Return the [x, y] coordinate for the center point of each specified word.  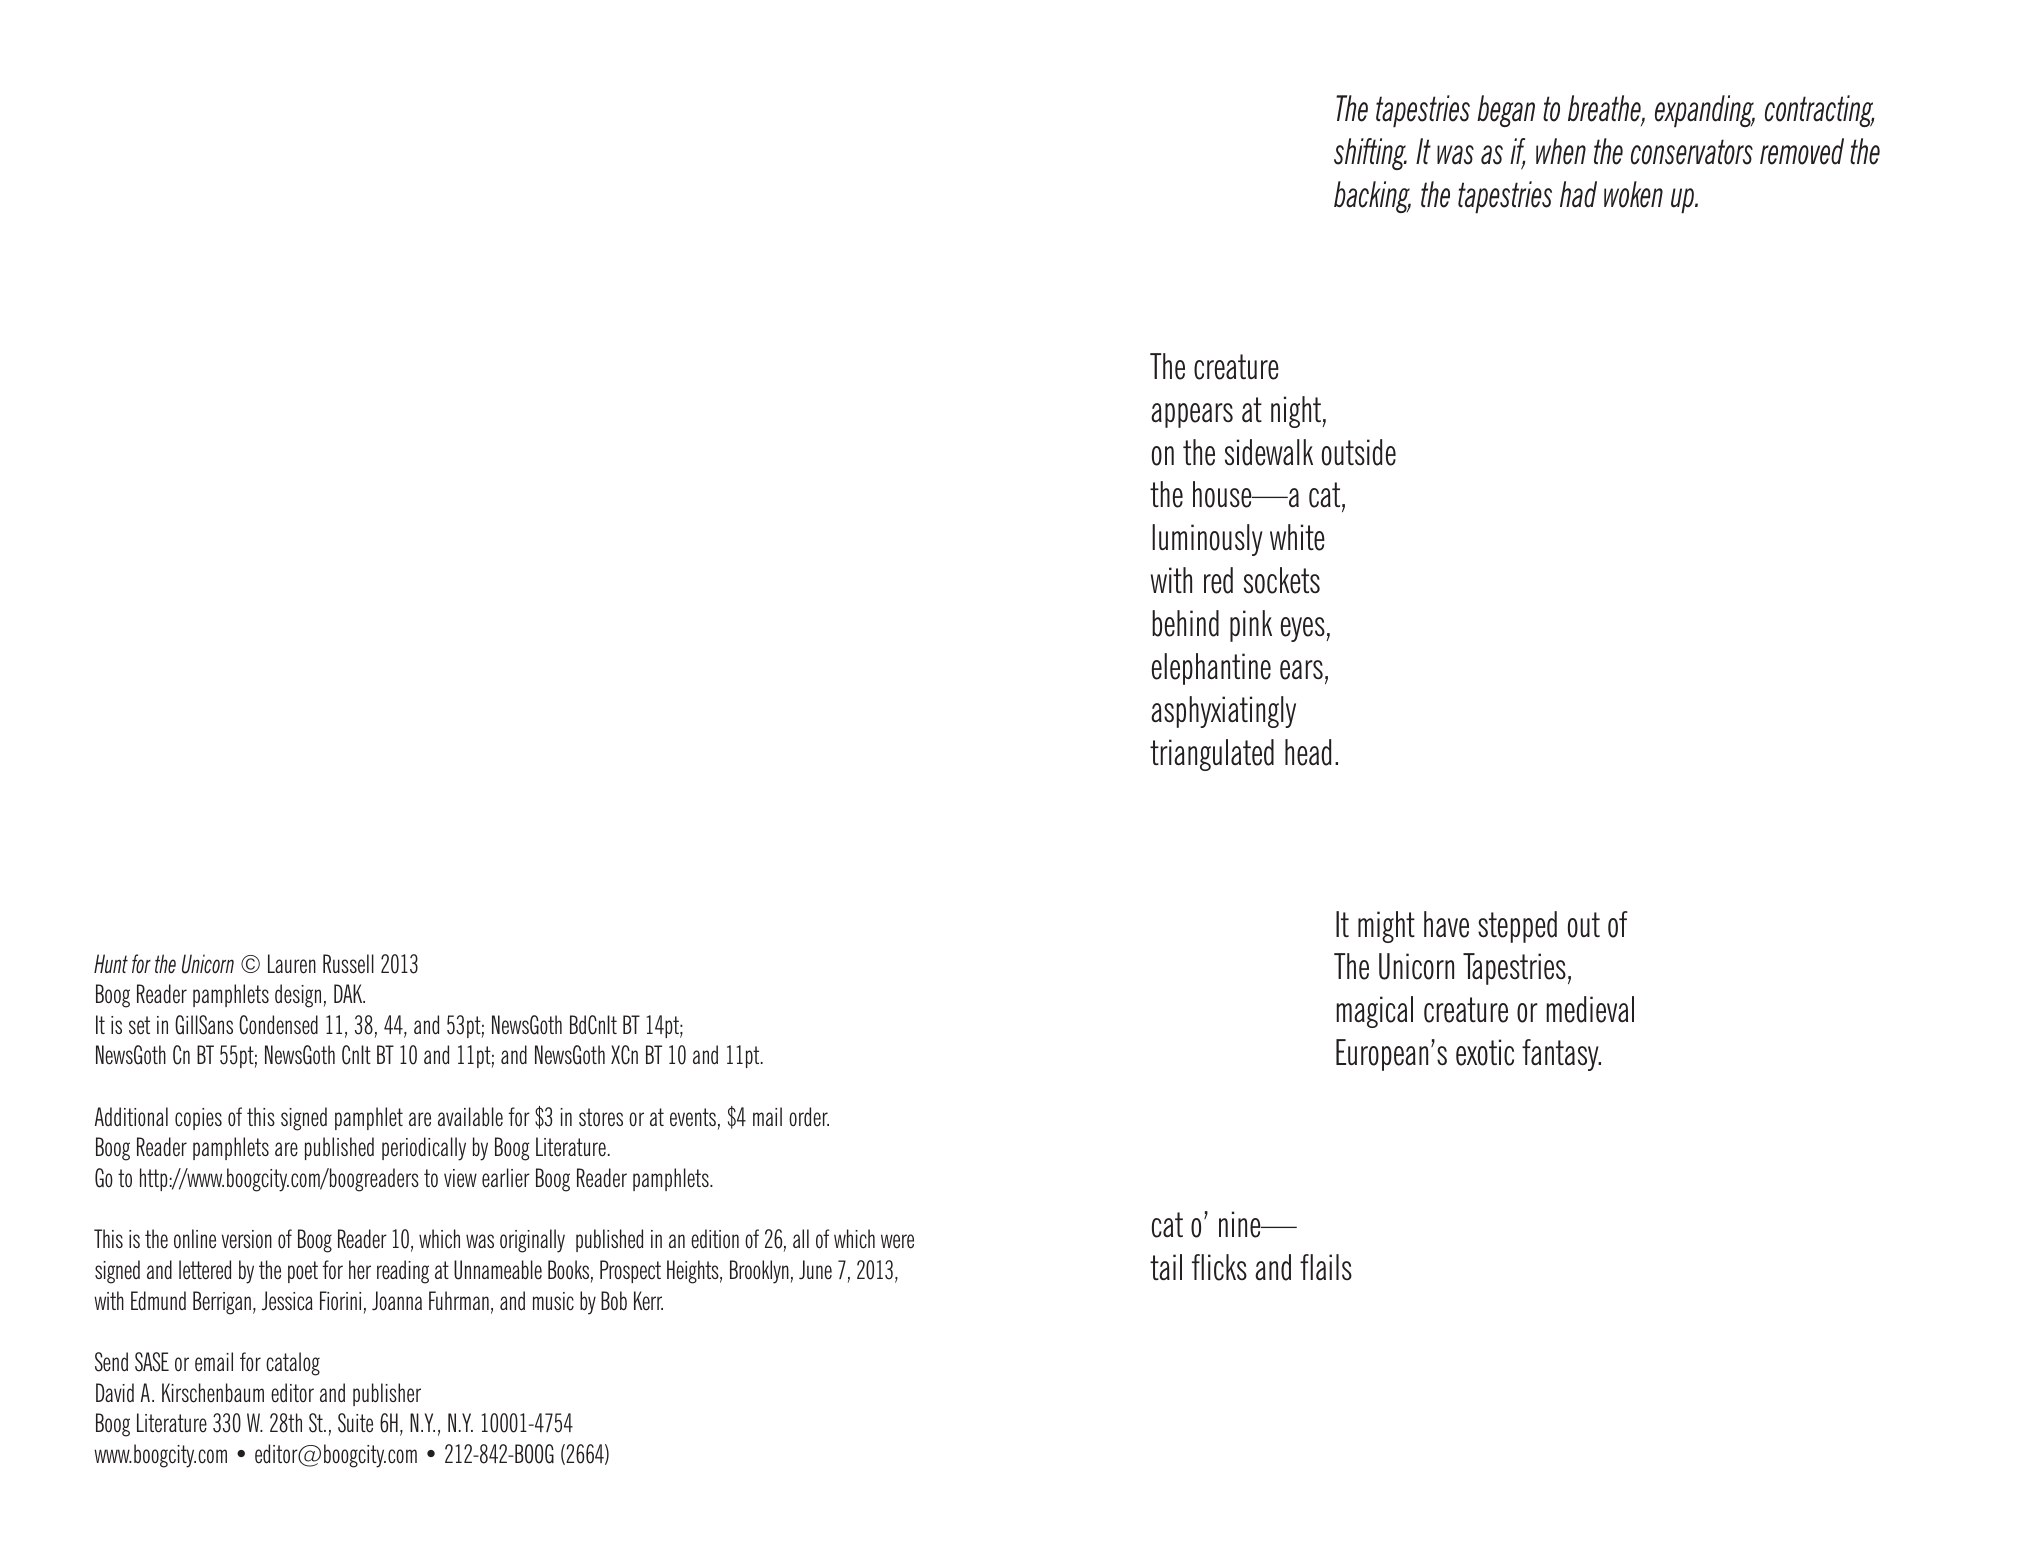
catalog [293, 1364]
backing [1372, 197]
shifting [1370, 154]
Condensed [278, 1025]
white [1297, 537]
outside [1359, 452]
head [1308, 752]
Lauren [292, 964]
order [809, 1117]
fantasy [1561, 1055]
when [1561, 151]
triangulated [1212, 755]
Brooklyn [759, 1272]
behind [1185, 623]
